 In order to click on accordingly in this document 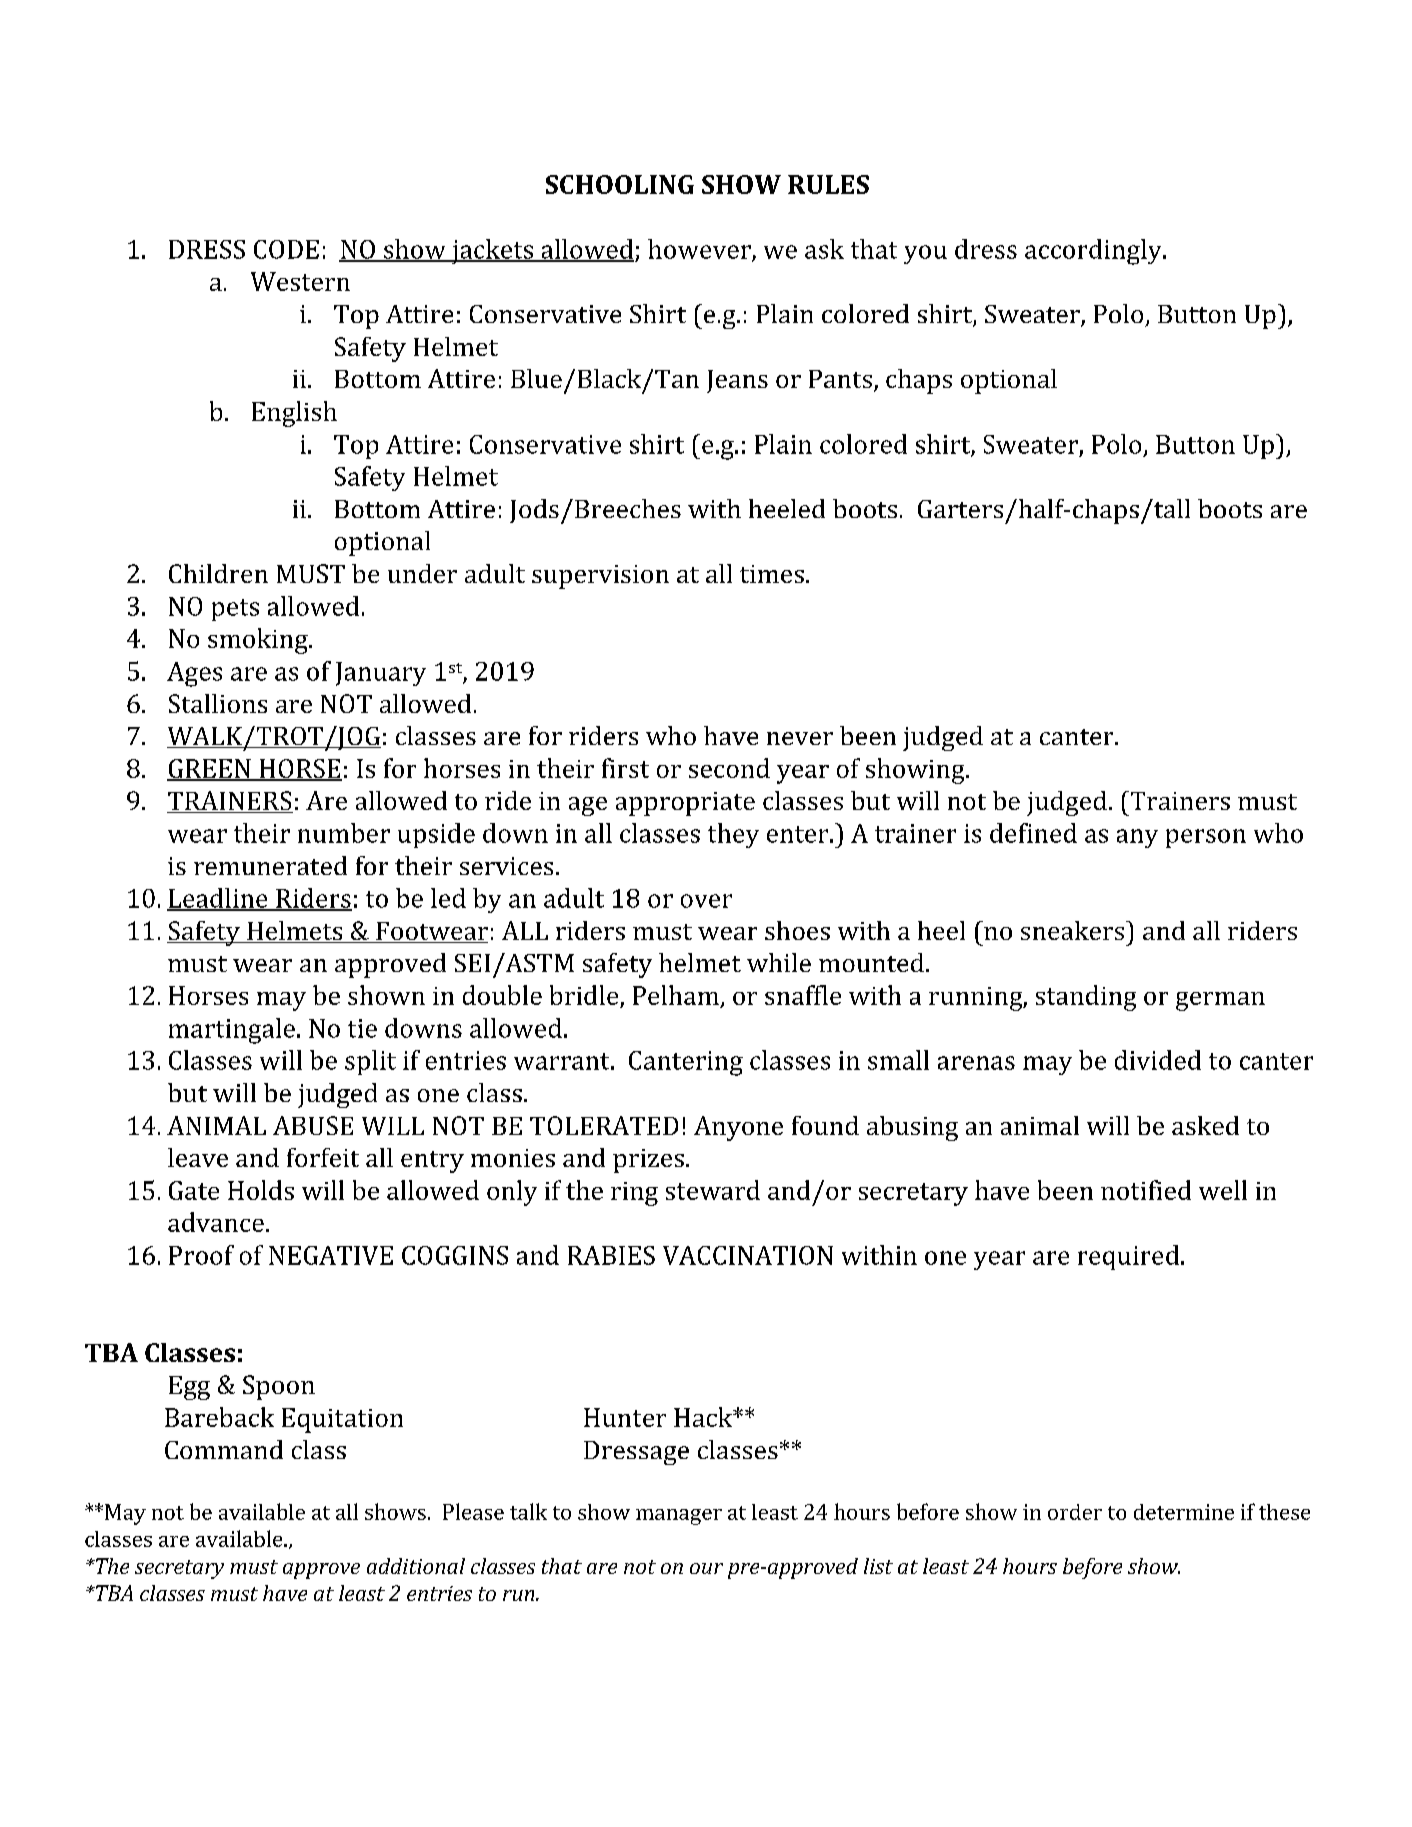, I will do `click(1094, 252)`.
